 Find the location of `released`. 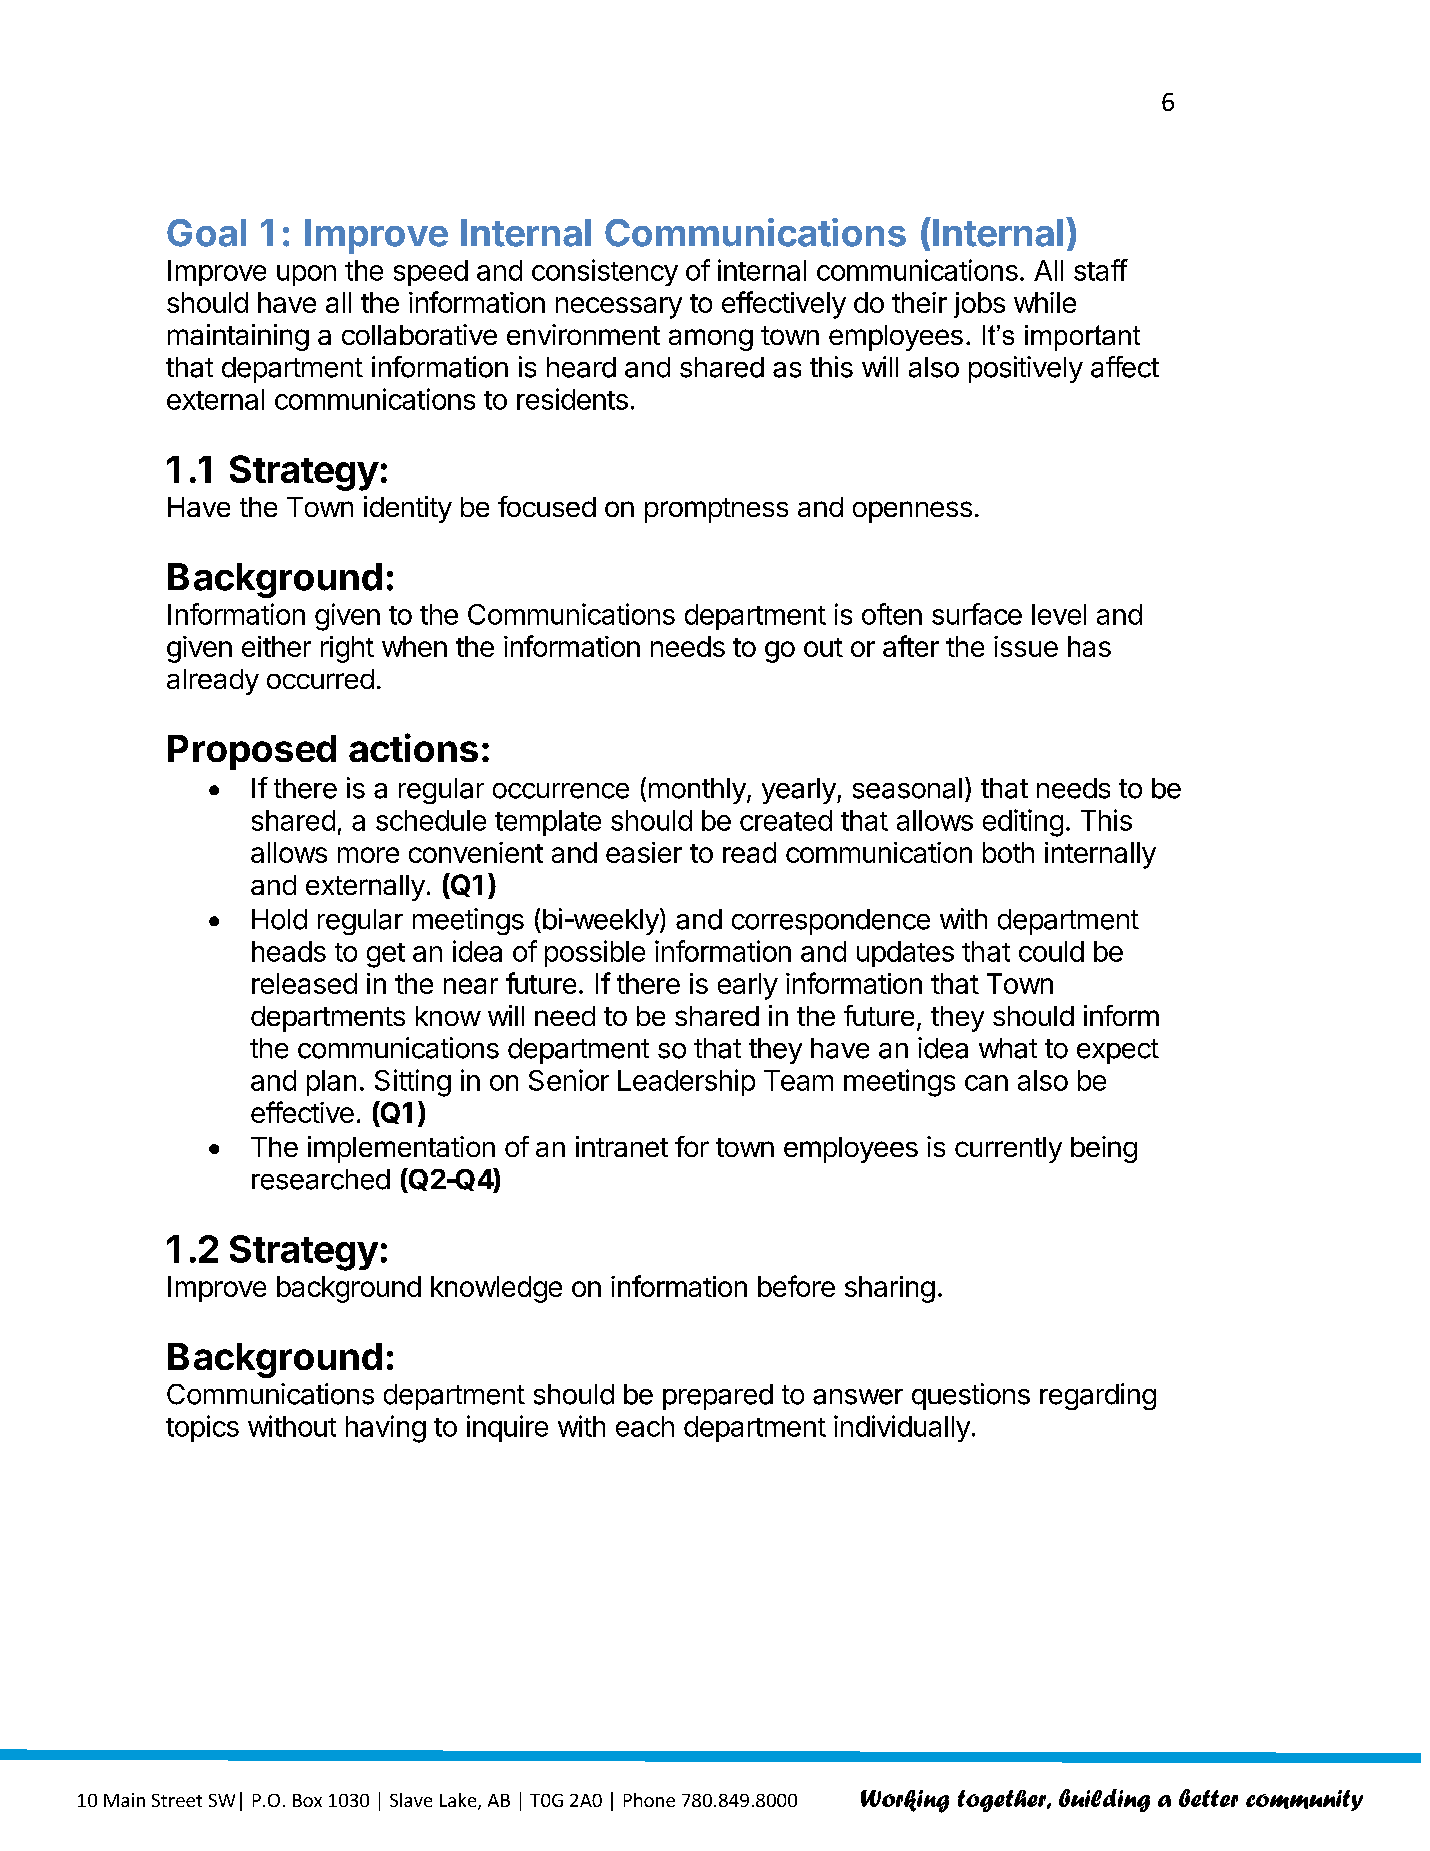

released is located at coordinates (304, 983).
